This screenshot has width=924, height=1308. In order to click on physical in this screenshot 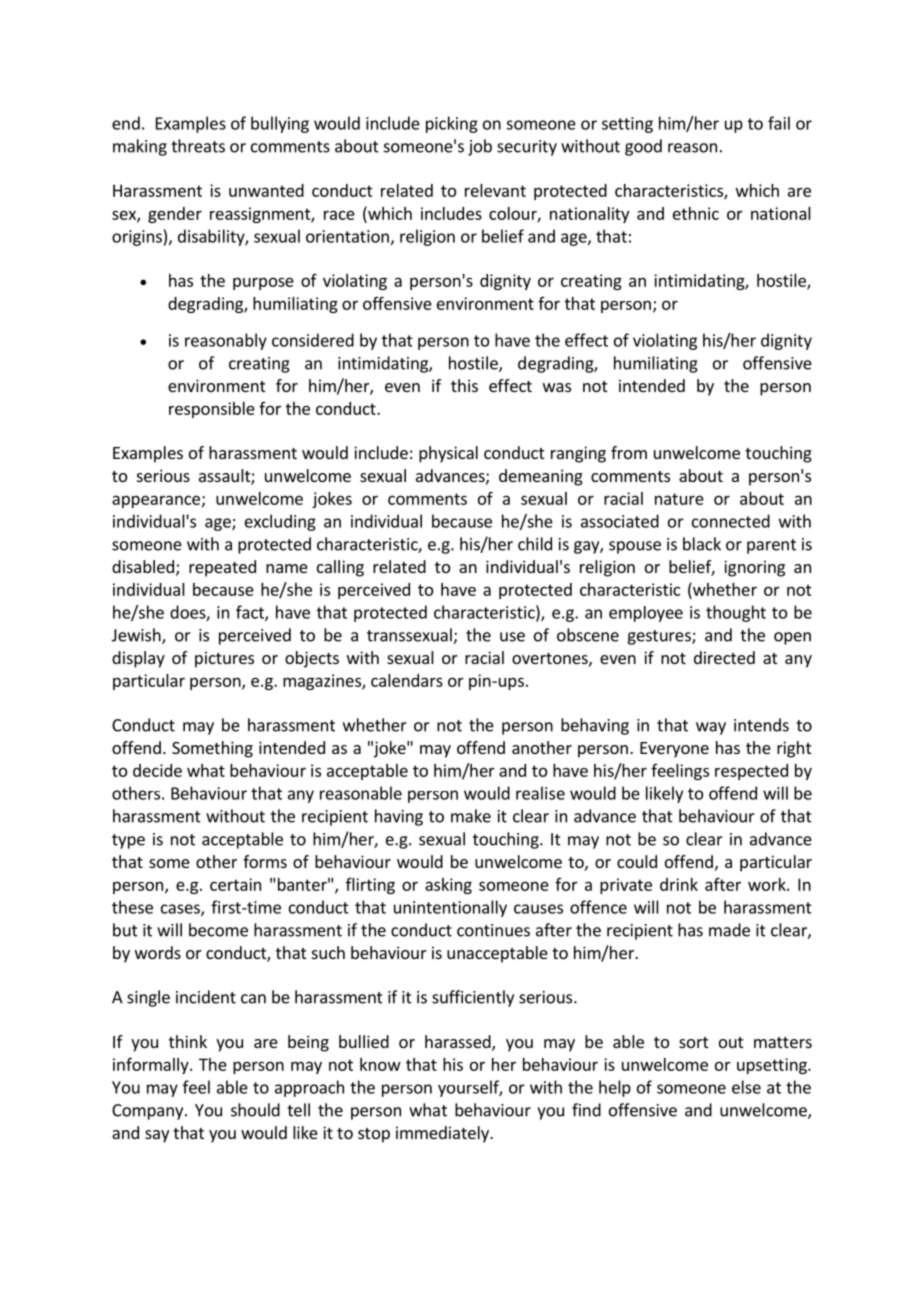, I will do `click(448, 454)`.
